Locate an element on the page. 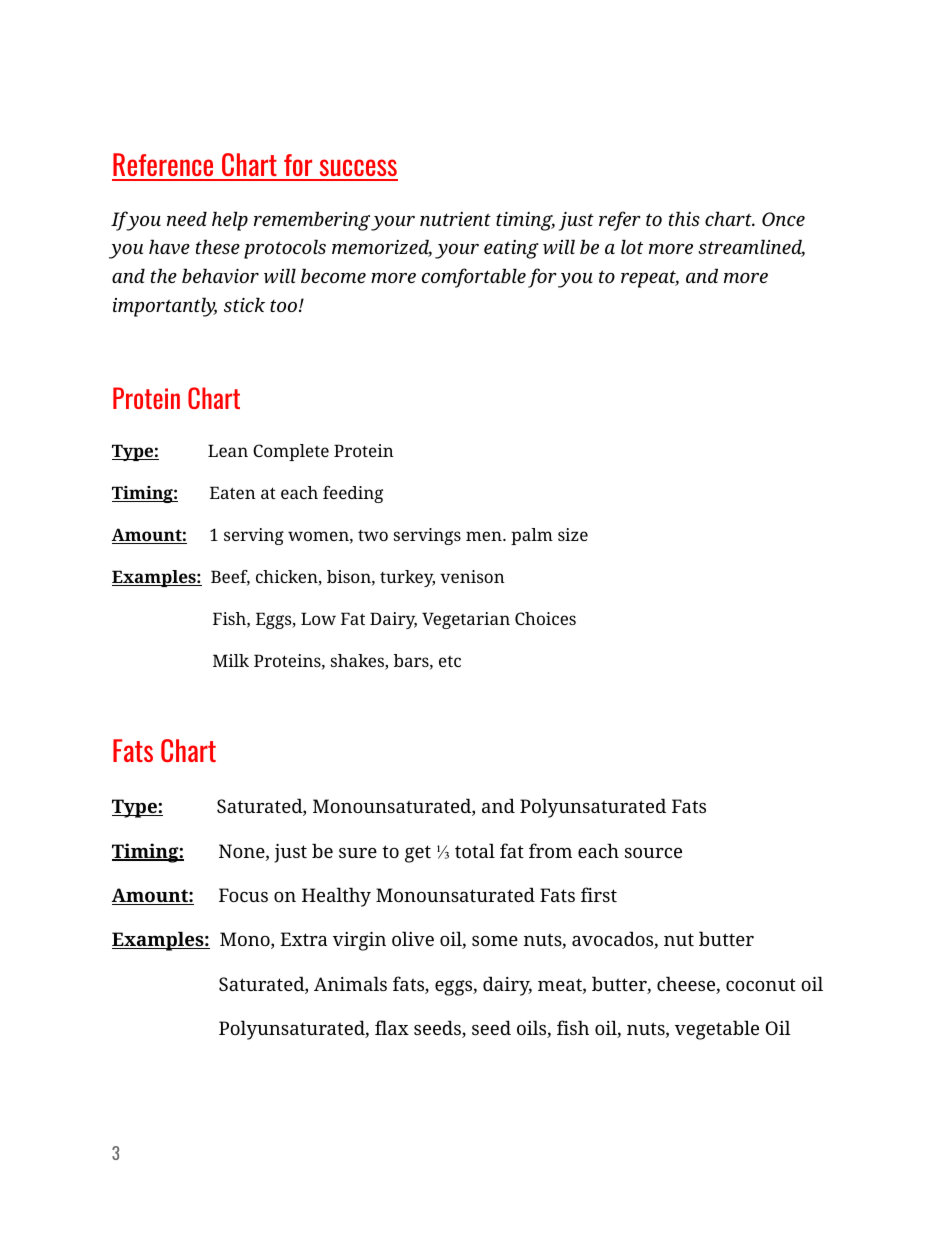  Choices is located at coordinates (545, 618).
